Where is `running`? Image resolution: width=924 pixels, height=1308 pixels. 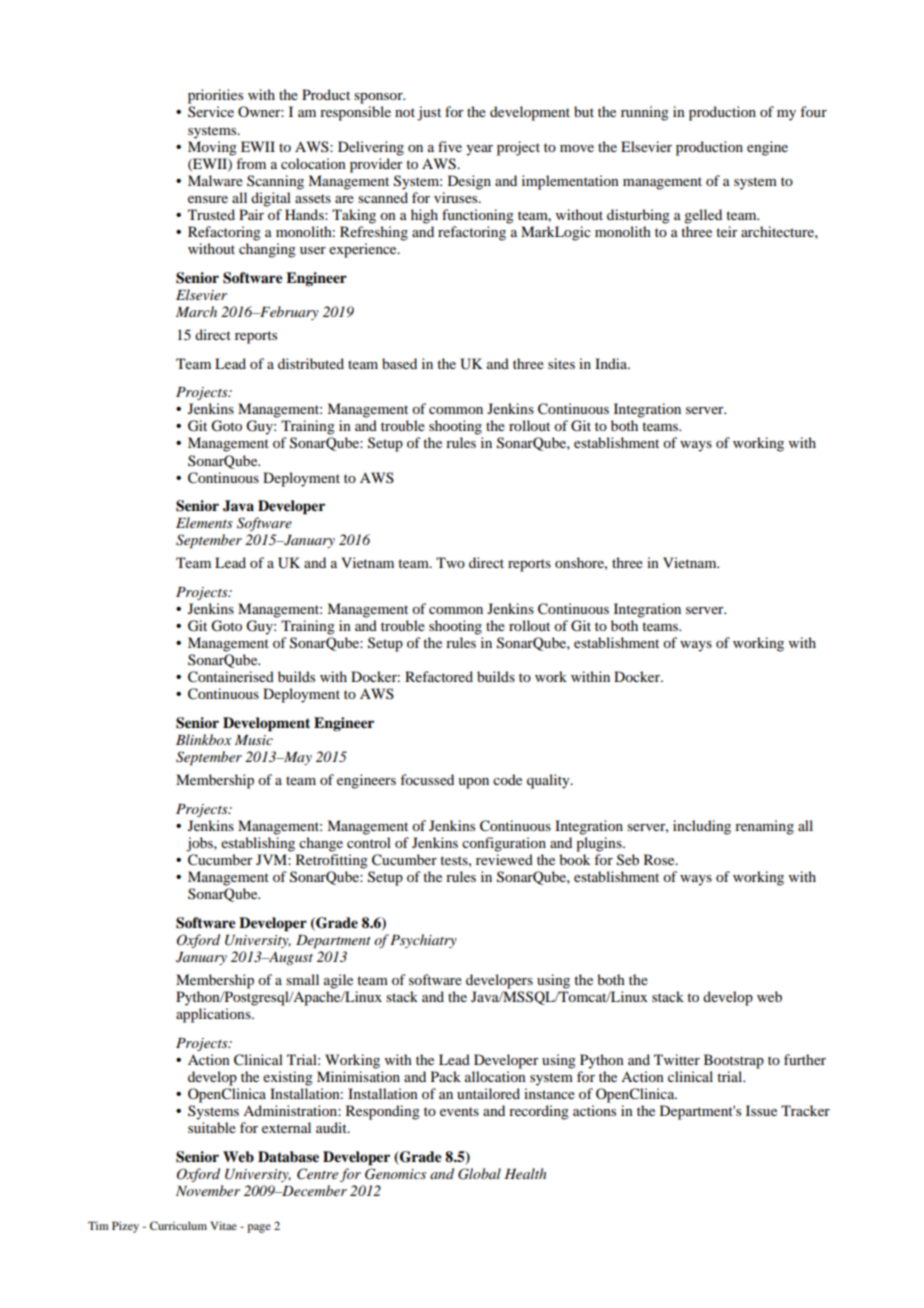 running is located at coordinates (645, 113).
